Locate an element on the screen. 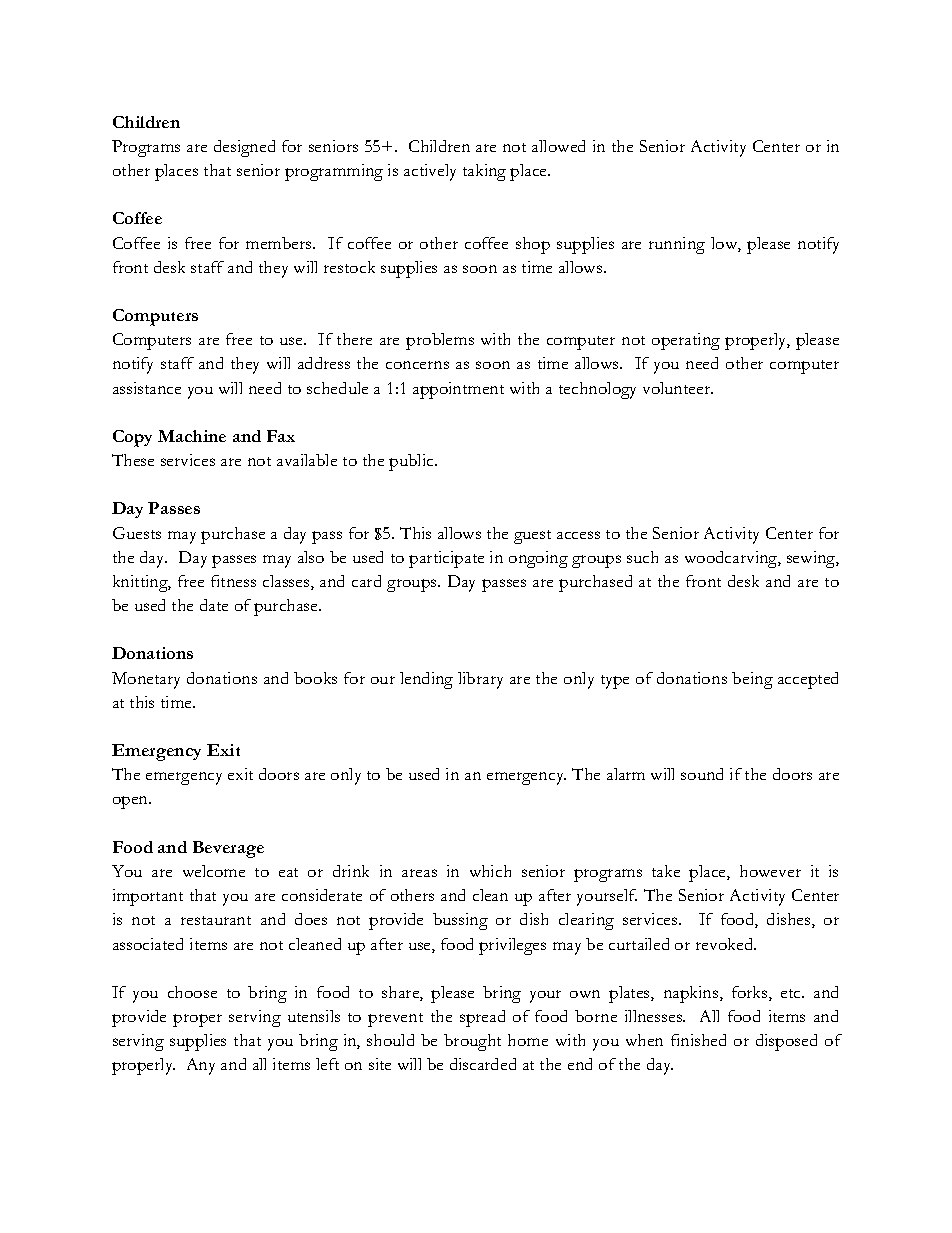 The height and width of the screenshot is (1233, 952). Machine is located at coordinates (192, 436).
